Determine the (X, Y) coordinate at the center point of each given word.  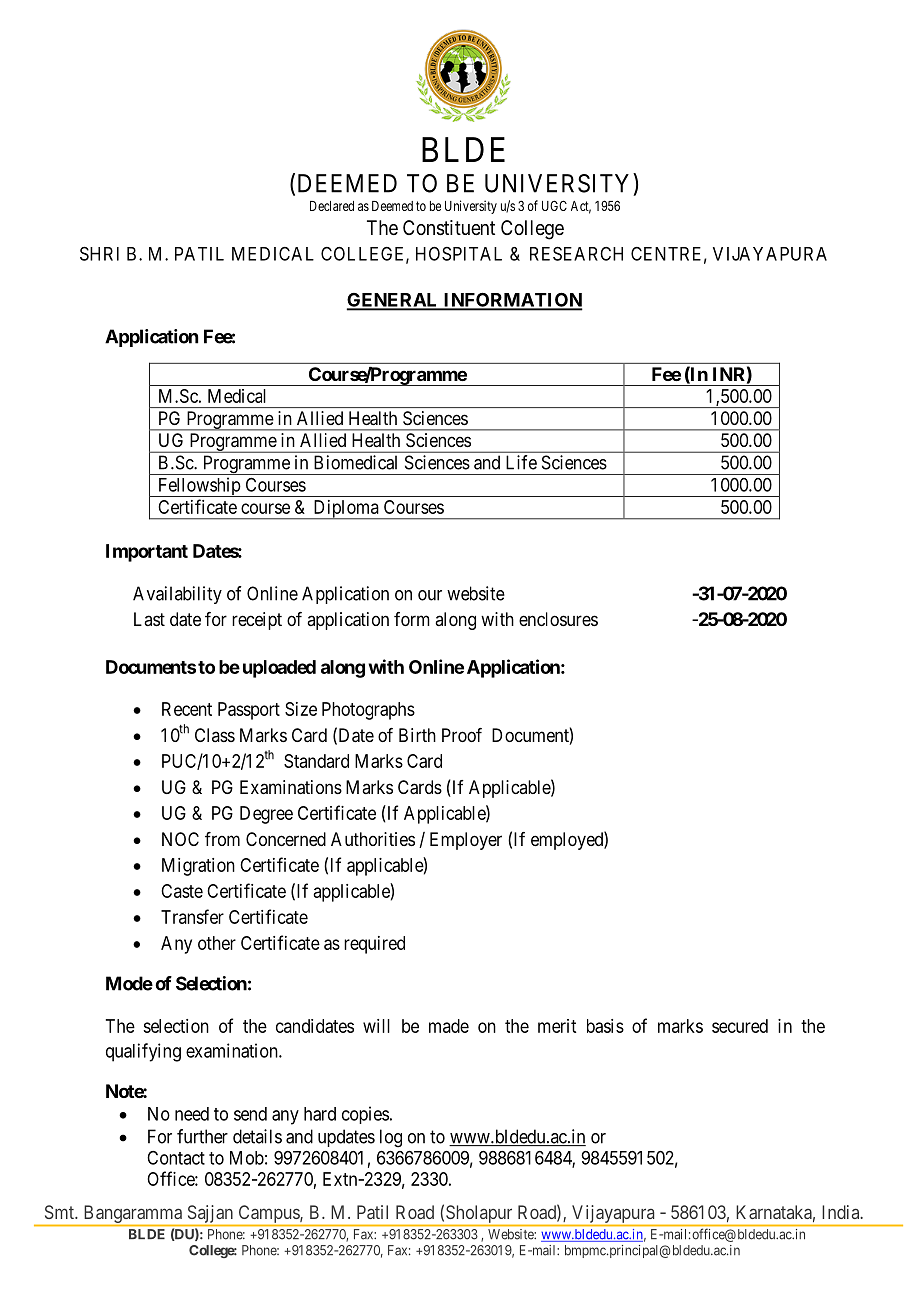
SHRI (99, 253)
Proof (462, 735)
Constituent (449, 228)
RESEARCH (576, 253)
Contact (176, 1158)
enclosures (558, 619)
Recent (187, 709)
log (391, 1138)
